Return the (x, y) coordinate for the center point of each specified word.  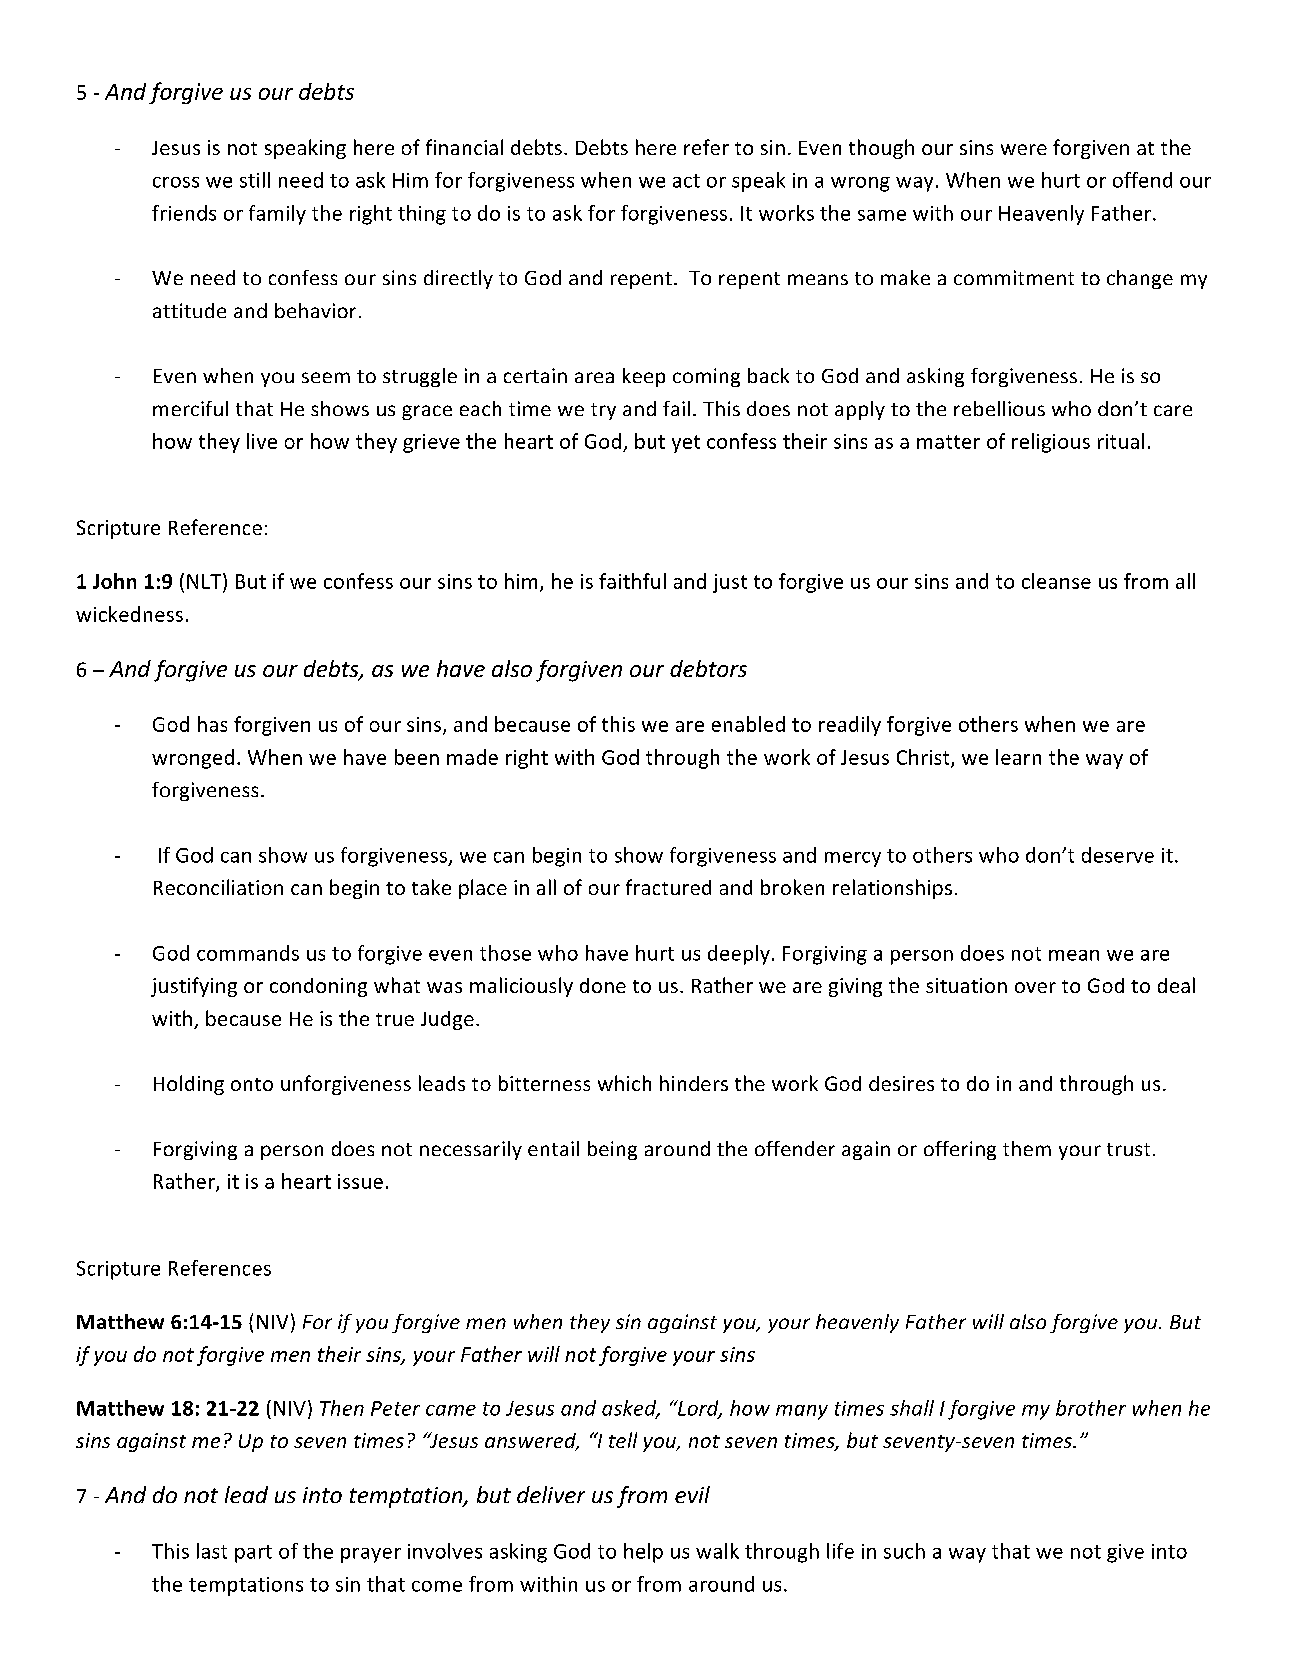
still (255, 180)
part (253, 1554)
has (212, 724)
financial (464, 147)
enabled (748, 724)
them (1027, 1148)
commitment (1014, 277)
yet (686, 444)
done (603, 985)
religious (1051, 443)
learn (1018, 757)
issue (360, 1181)
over (1035, 987)
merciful (190, 408)
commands (248, 953)
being (612, 1150)
